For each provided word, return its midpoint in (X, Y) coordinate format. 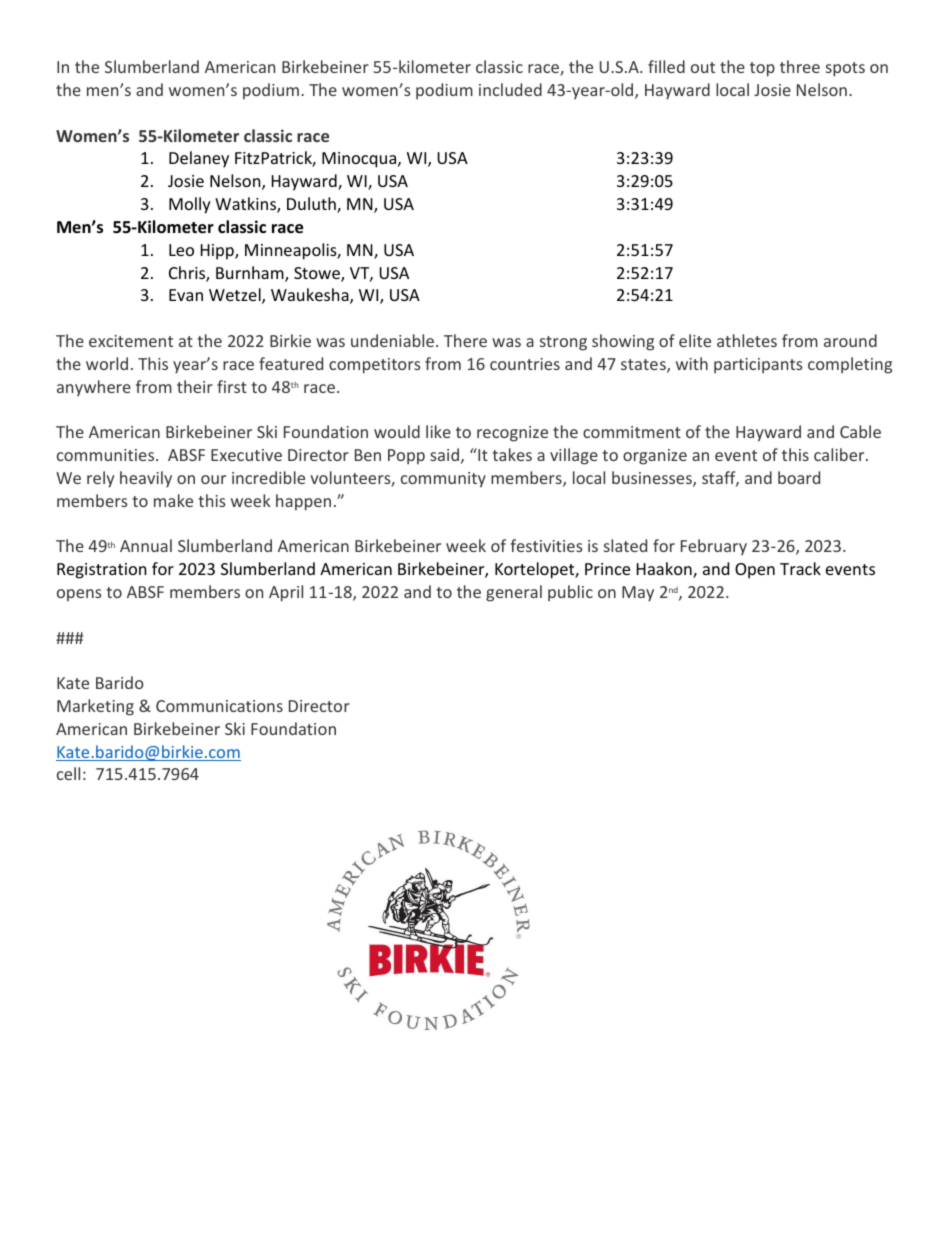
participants (758, 366)
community (443, 480)
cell (68, 773)
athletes (747, 340)
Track (800, 568)
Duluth (312, 205)
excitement (131, 341)
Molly (190, 205)
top (762, 69)
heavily (146, 479)
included (510, 89)
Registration (102, 571)
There (465, 340)
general (514, 593)
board (799, 477)
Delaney (199, 159)
